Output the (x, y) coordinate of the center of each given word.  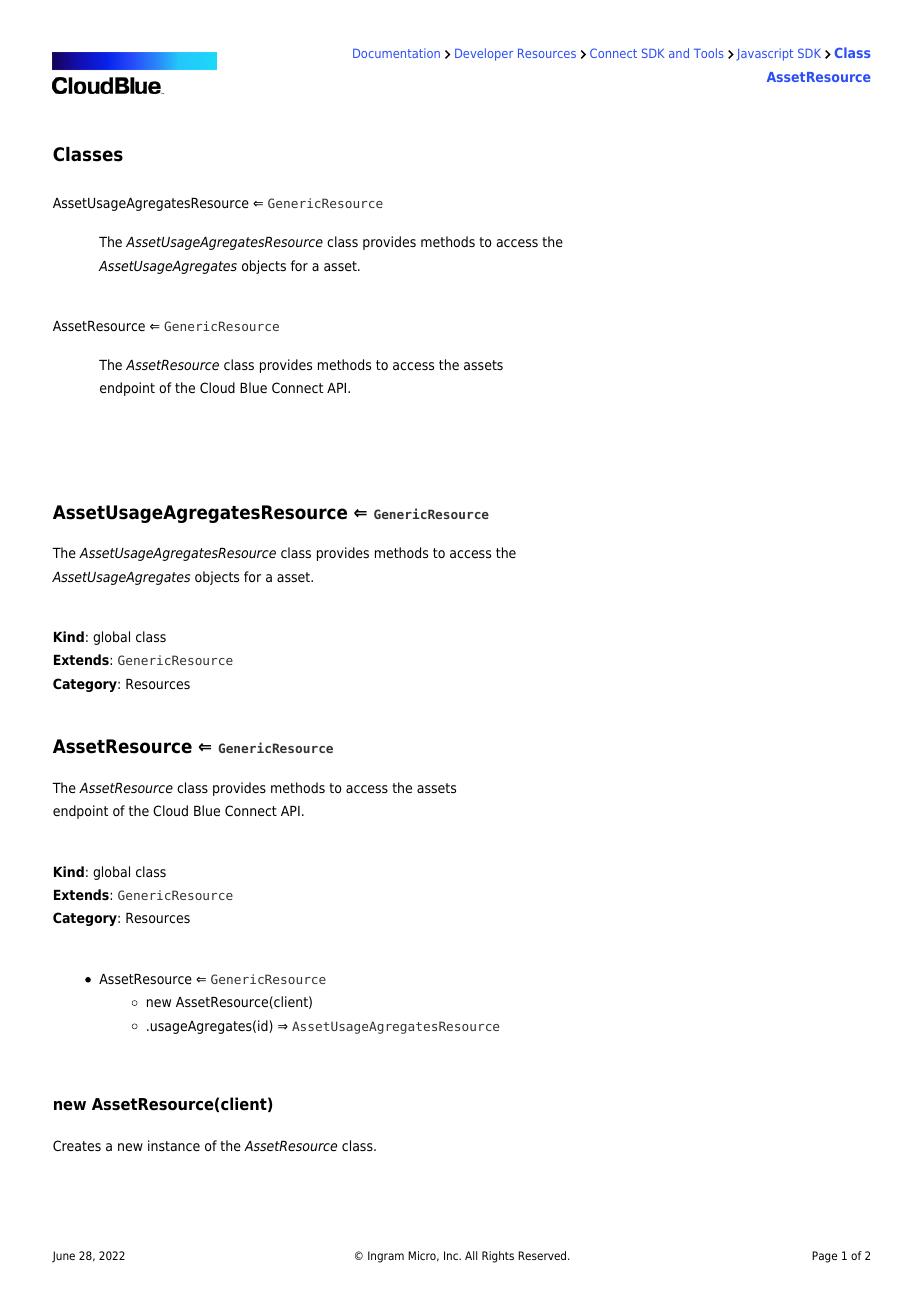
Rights (498, 1257)
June (63, 1257)
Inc (452, 1255)
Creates (77, 1145)
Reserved (543, 1255)
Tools (708, 53)
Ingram (386, 1257)
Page (824, 1257)
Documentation (396, 53)
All (471, 1255)
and (679, 53)
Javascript (765, 54)
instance (174, 1145)
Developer (484, 54)
